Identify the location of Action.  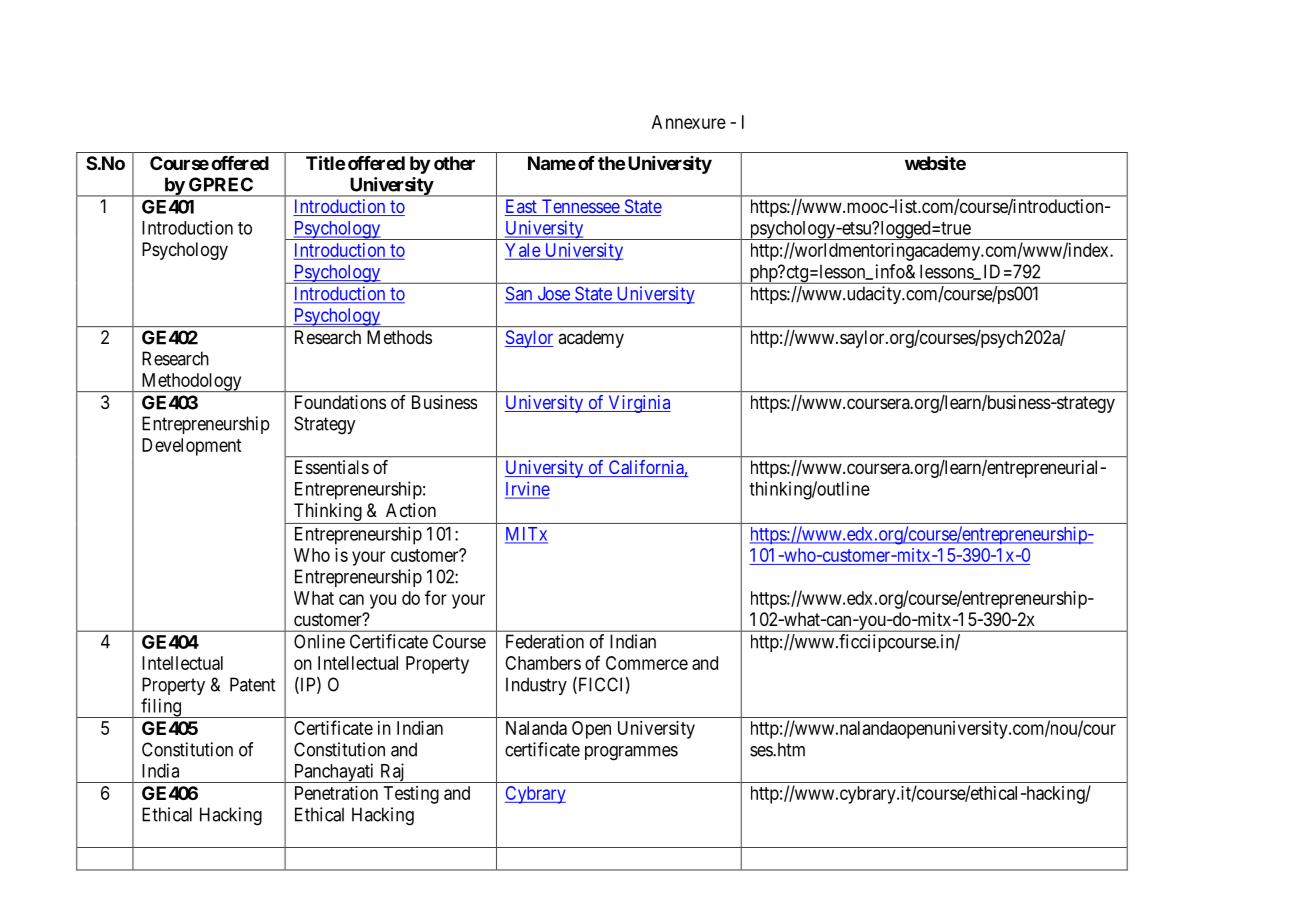
(411, 510).
